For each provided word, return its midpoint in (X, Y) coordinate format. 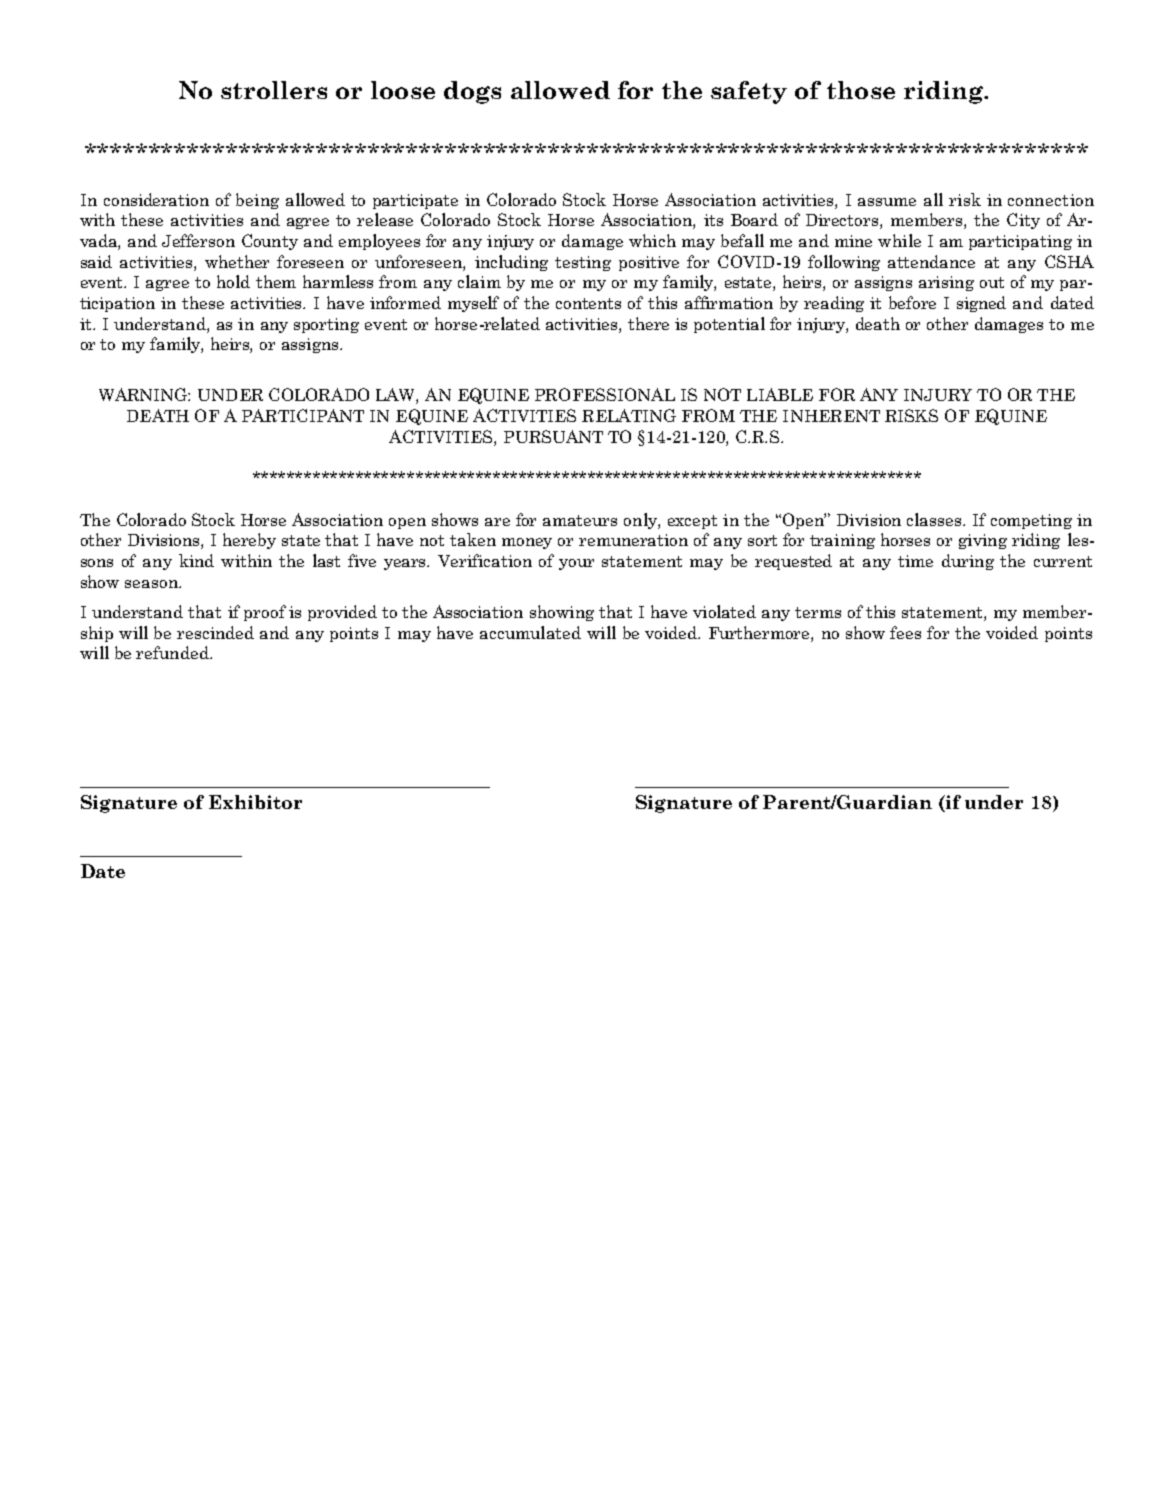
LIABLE (780, 394)
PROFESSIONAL (605, 394)
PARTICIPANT (303, 415)
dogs (472, 92)
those (861, 90)
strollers (274, 90)
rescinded (215, 632)
